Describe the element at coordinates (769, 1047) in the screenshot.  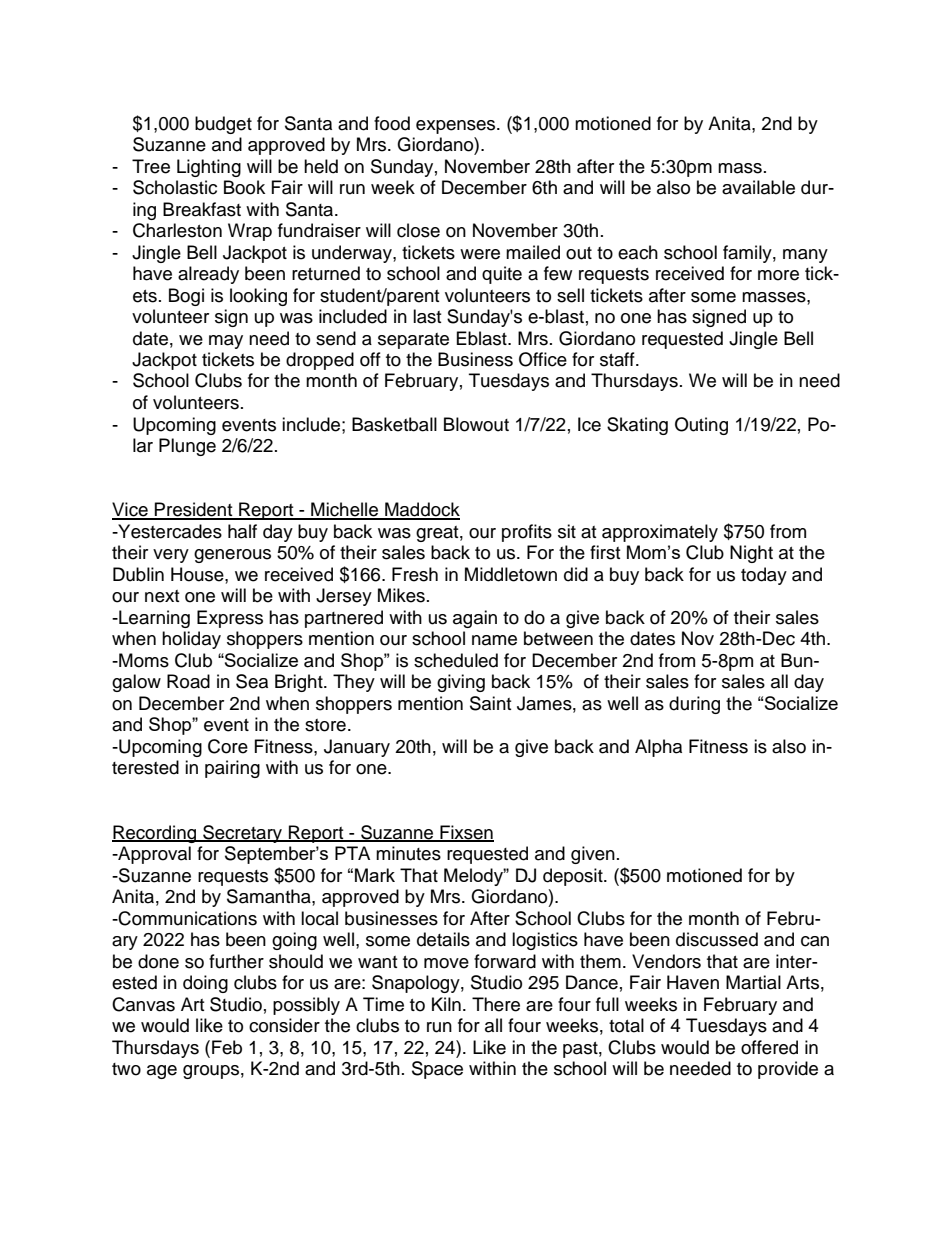
I see `offered` at that location.
